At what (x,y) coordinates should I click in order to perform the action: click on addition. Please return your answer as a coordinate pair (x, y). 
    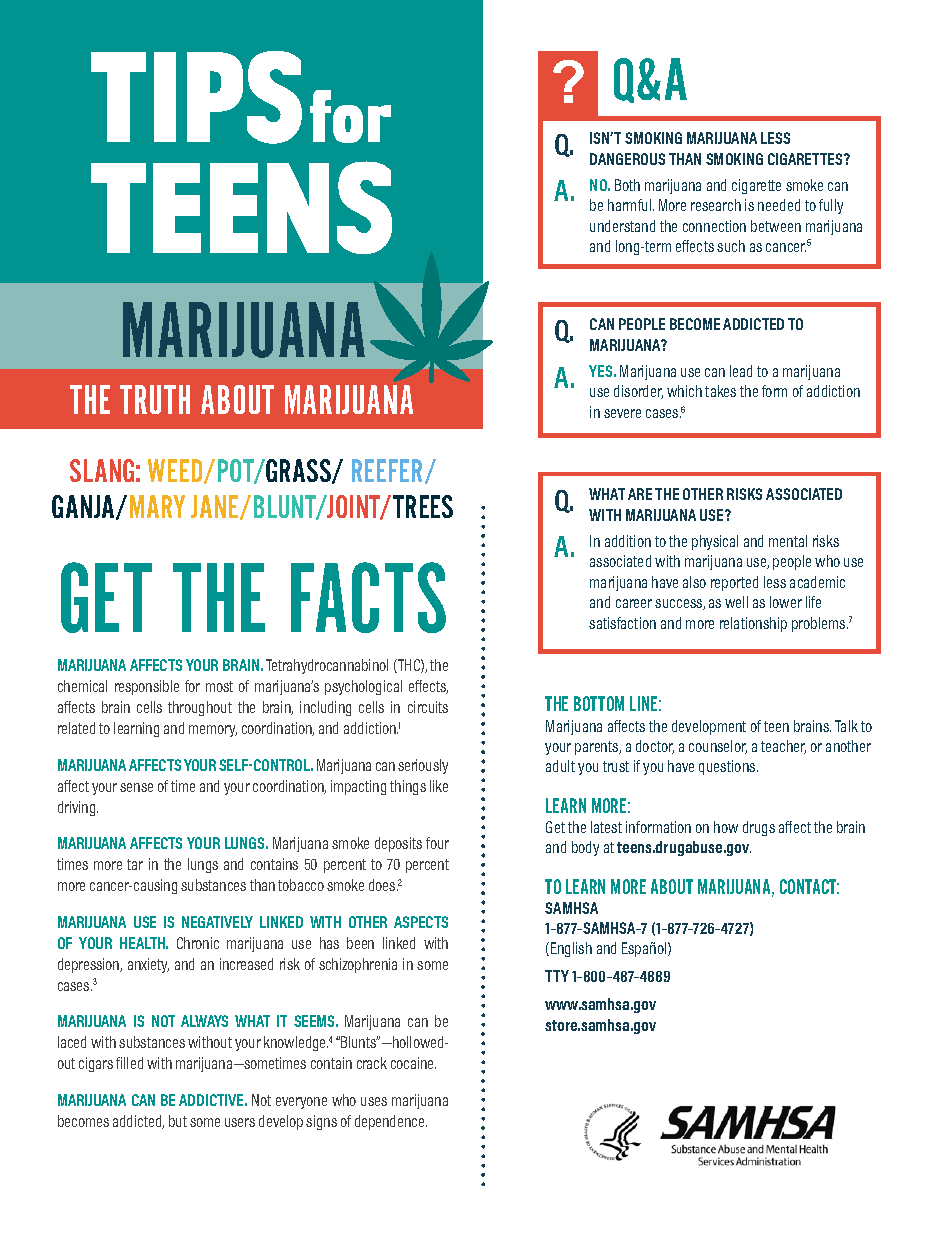
    Looking at the image, I should click on (628, 541).
